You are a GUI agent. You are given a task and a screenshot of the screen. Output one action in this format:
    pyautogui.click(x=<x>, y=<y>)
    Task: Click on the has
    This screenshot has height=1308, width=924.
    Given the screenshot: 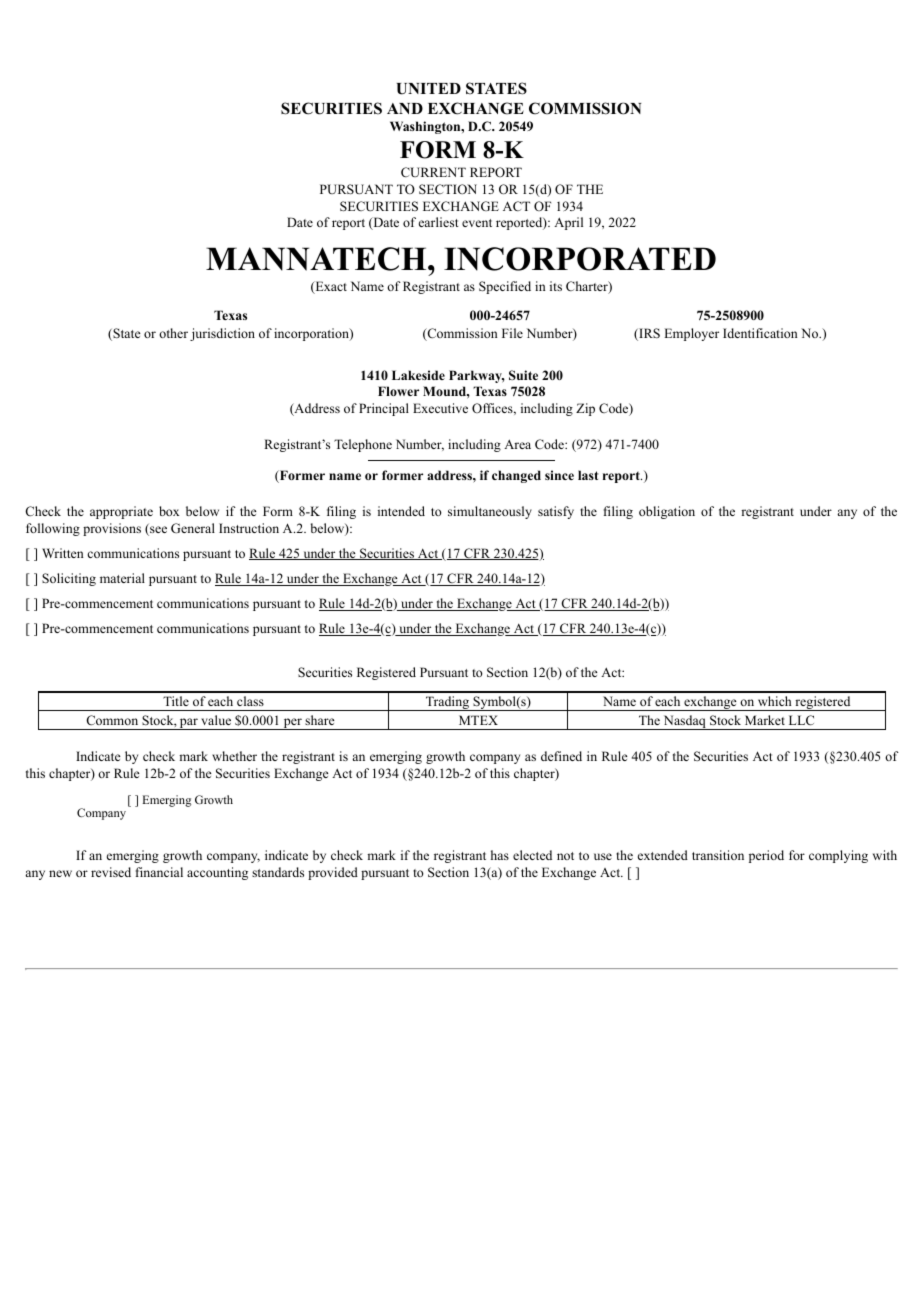 What is the action you would take?
    pyautogui.click(x=500, y=855)
